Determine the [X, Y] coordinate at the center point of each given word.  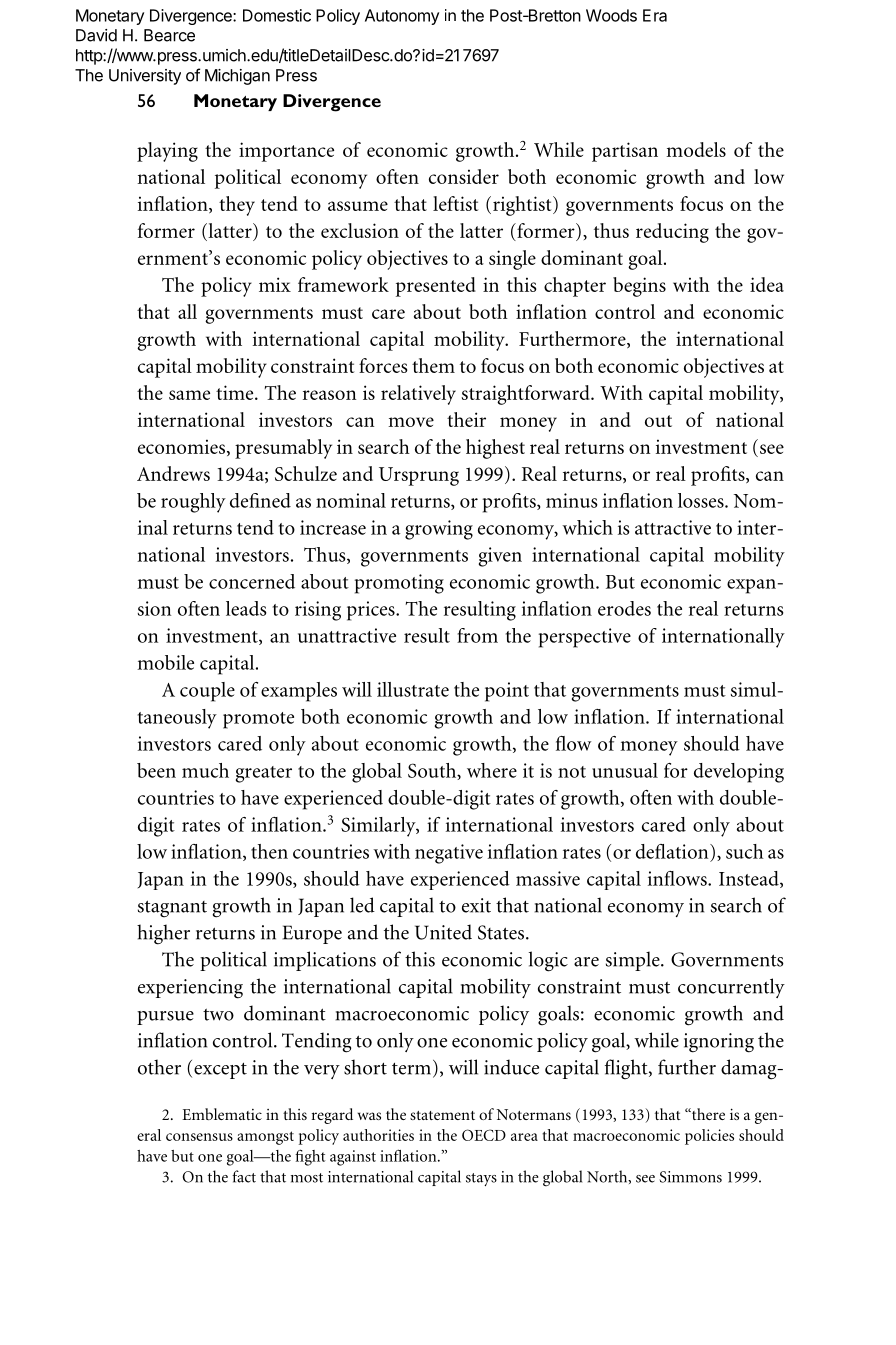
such [745, 851]
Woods [611, 15]
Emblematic [222, 1114]
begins [639, 287]
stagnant [172, 908]
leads [246, 608]
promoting [399, 584]
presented [436, 287]
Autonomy [402, 17]
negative [449, 854]
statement [442, 1115]
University [145, 77]
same [189, 395]
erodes [624, 608]
